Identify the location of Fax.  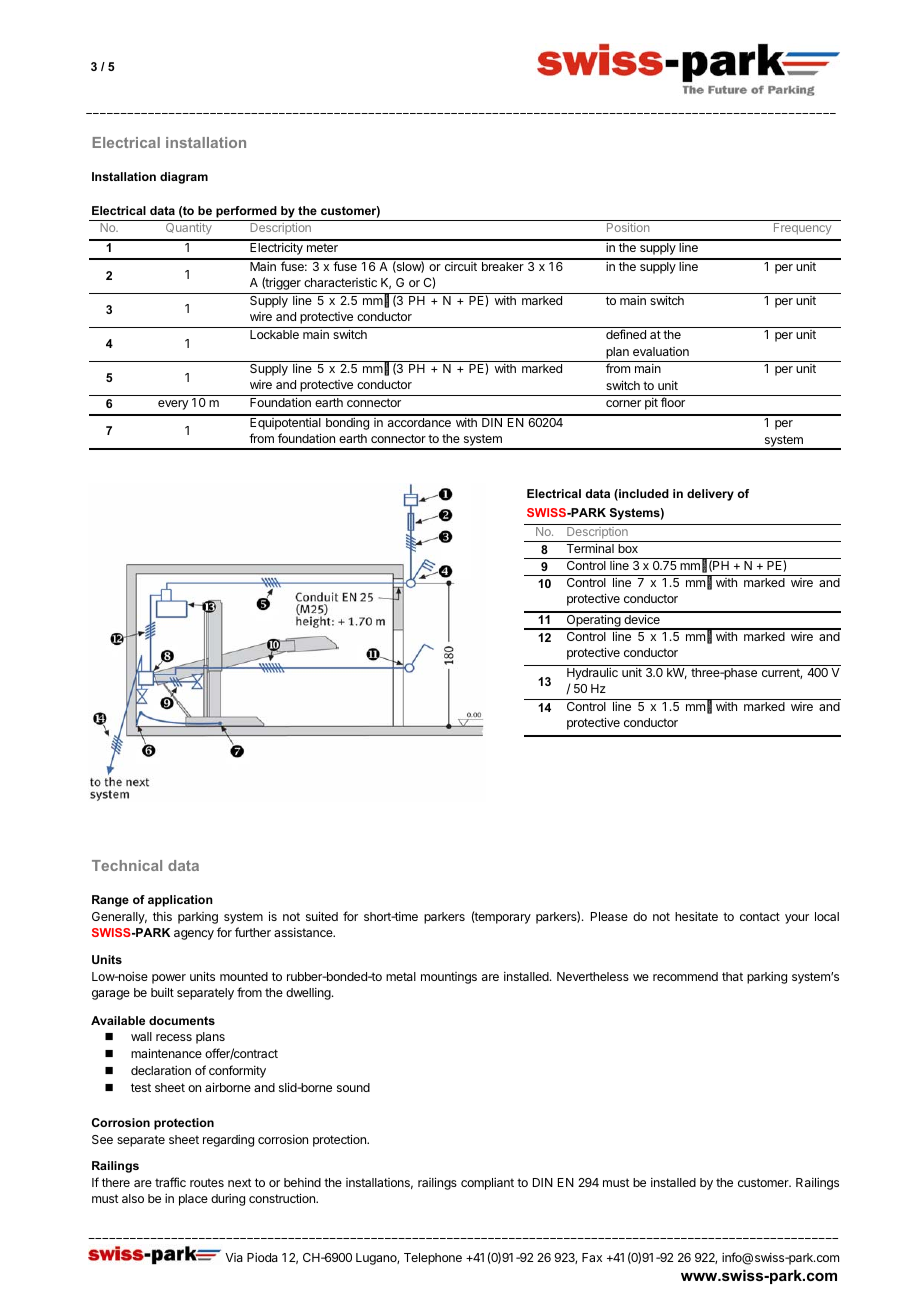
(592, 1257).
